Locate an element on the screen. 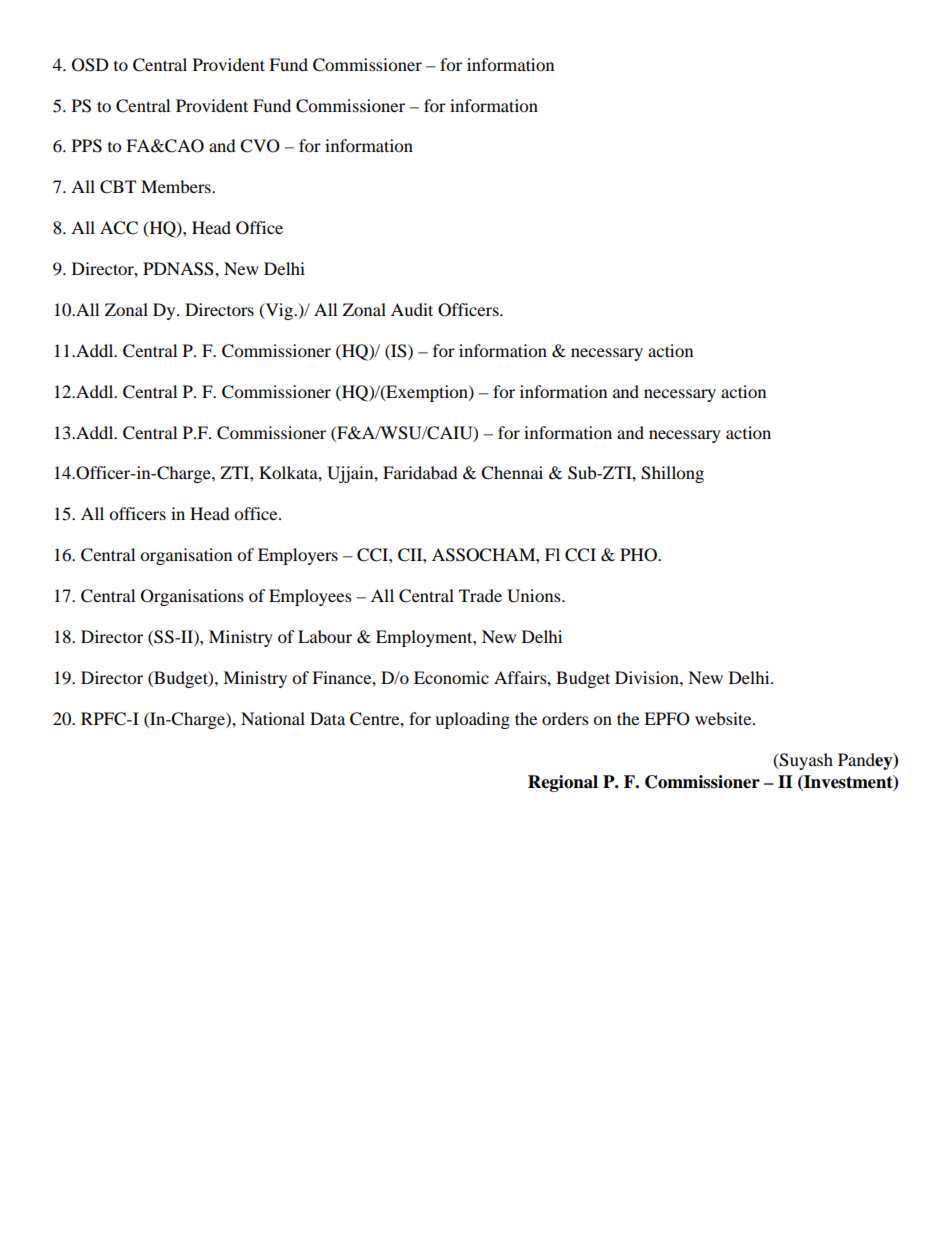 The width and height of the screenshot is (952, 1233). Employees is located at coordinates (310, 597).
